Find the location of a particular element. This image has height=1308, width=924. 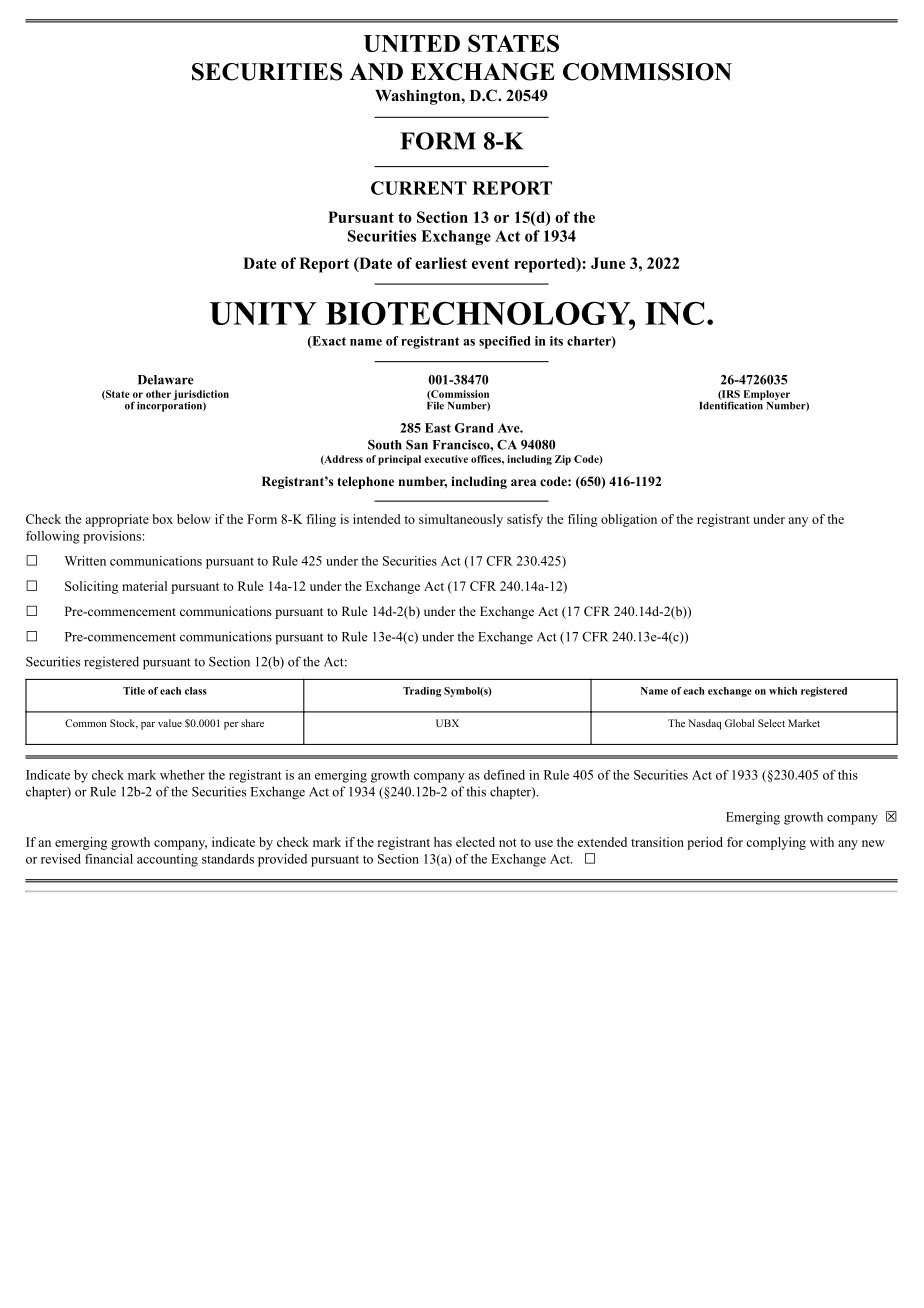

other is located at coordinates (158, 394).
